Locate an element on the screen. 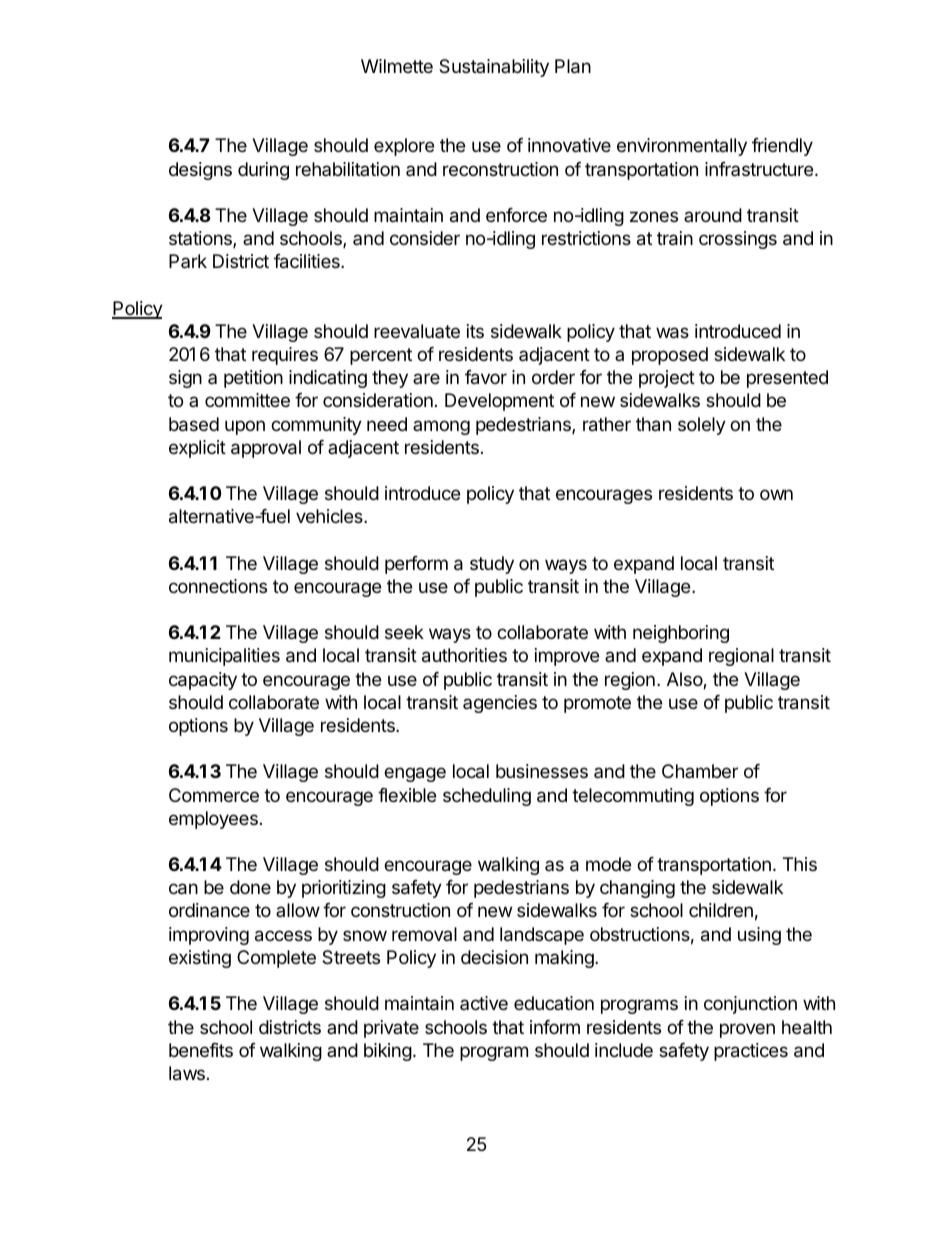  approval is located at coordinates (266, 449).
